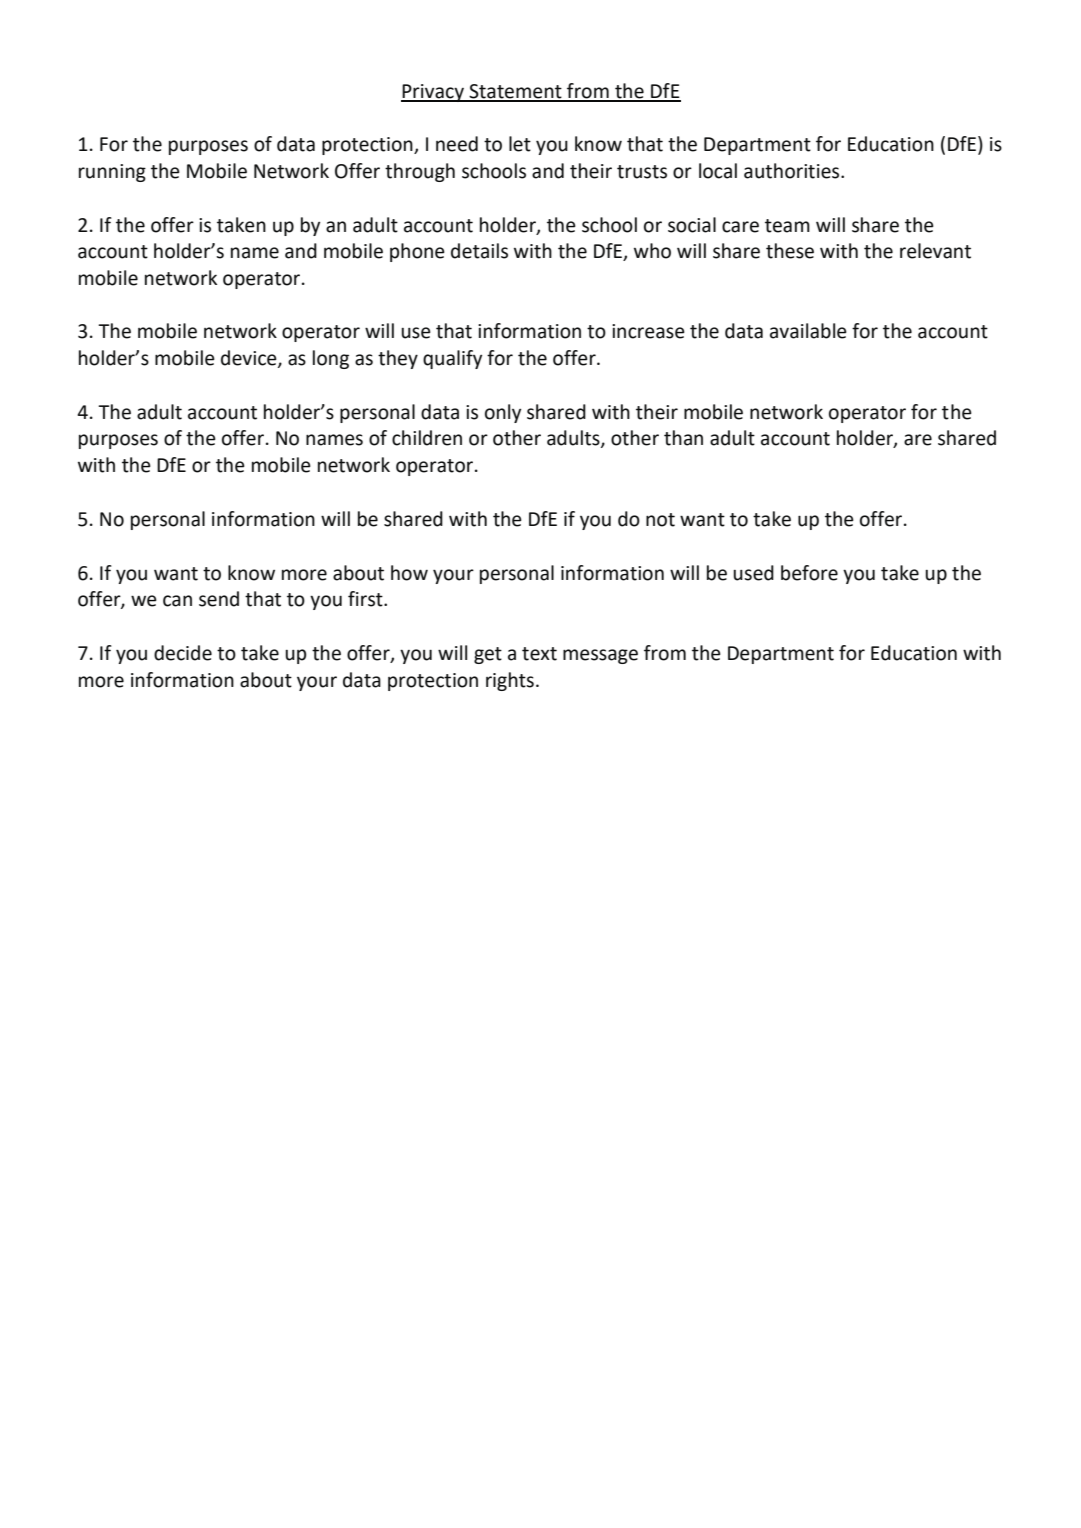 The image size is (1081, 1528). I want to click on than, so click(683, 438).
